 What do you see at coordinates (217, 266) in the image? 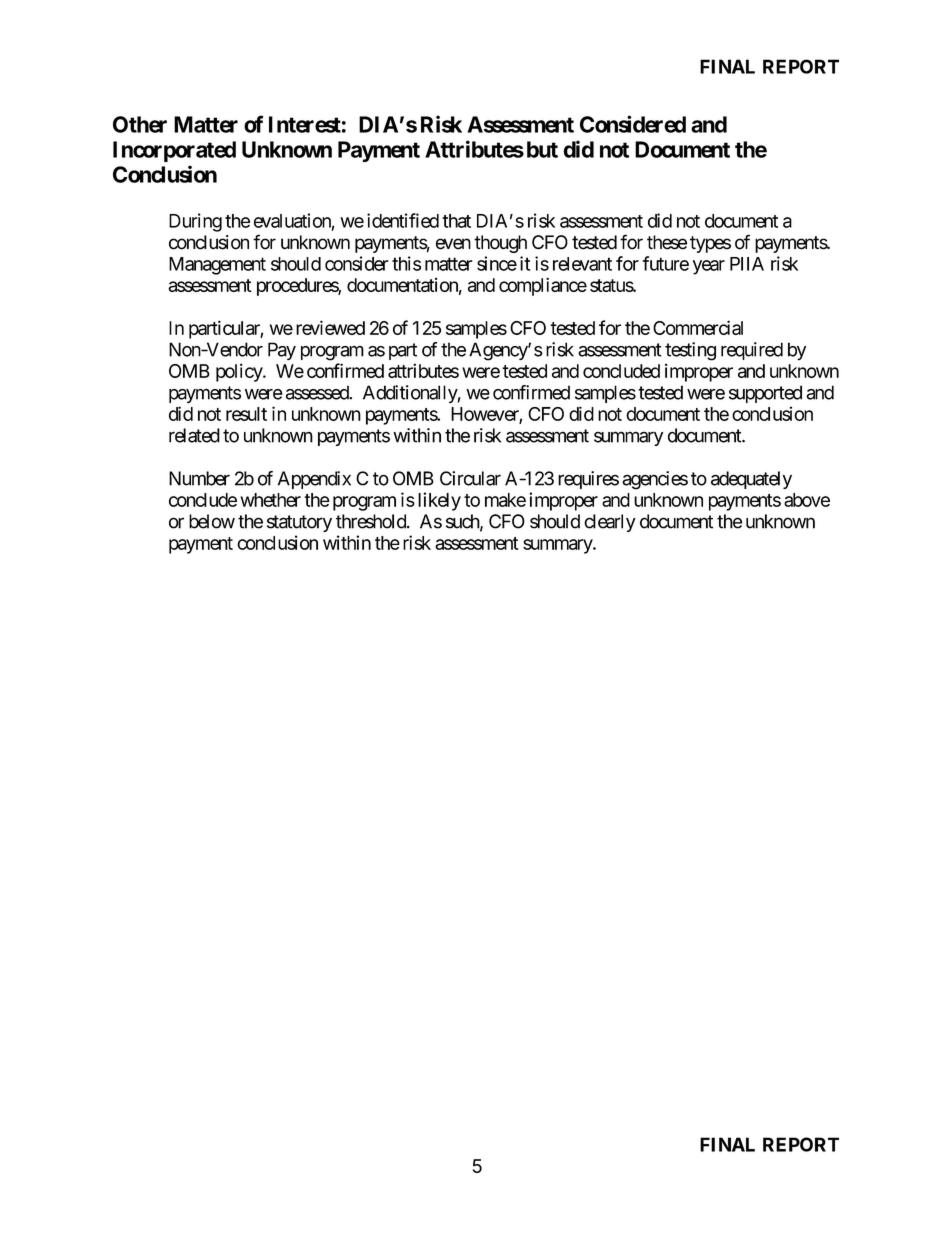
I see `Management` at bounding box center [217, 266].
